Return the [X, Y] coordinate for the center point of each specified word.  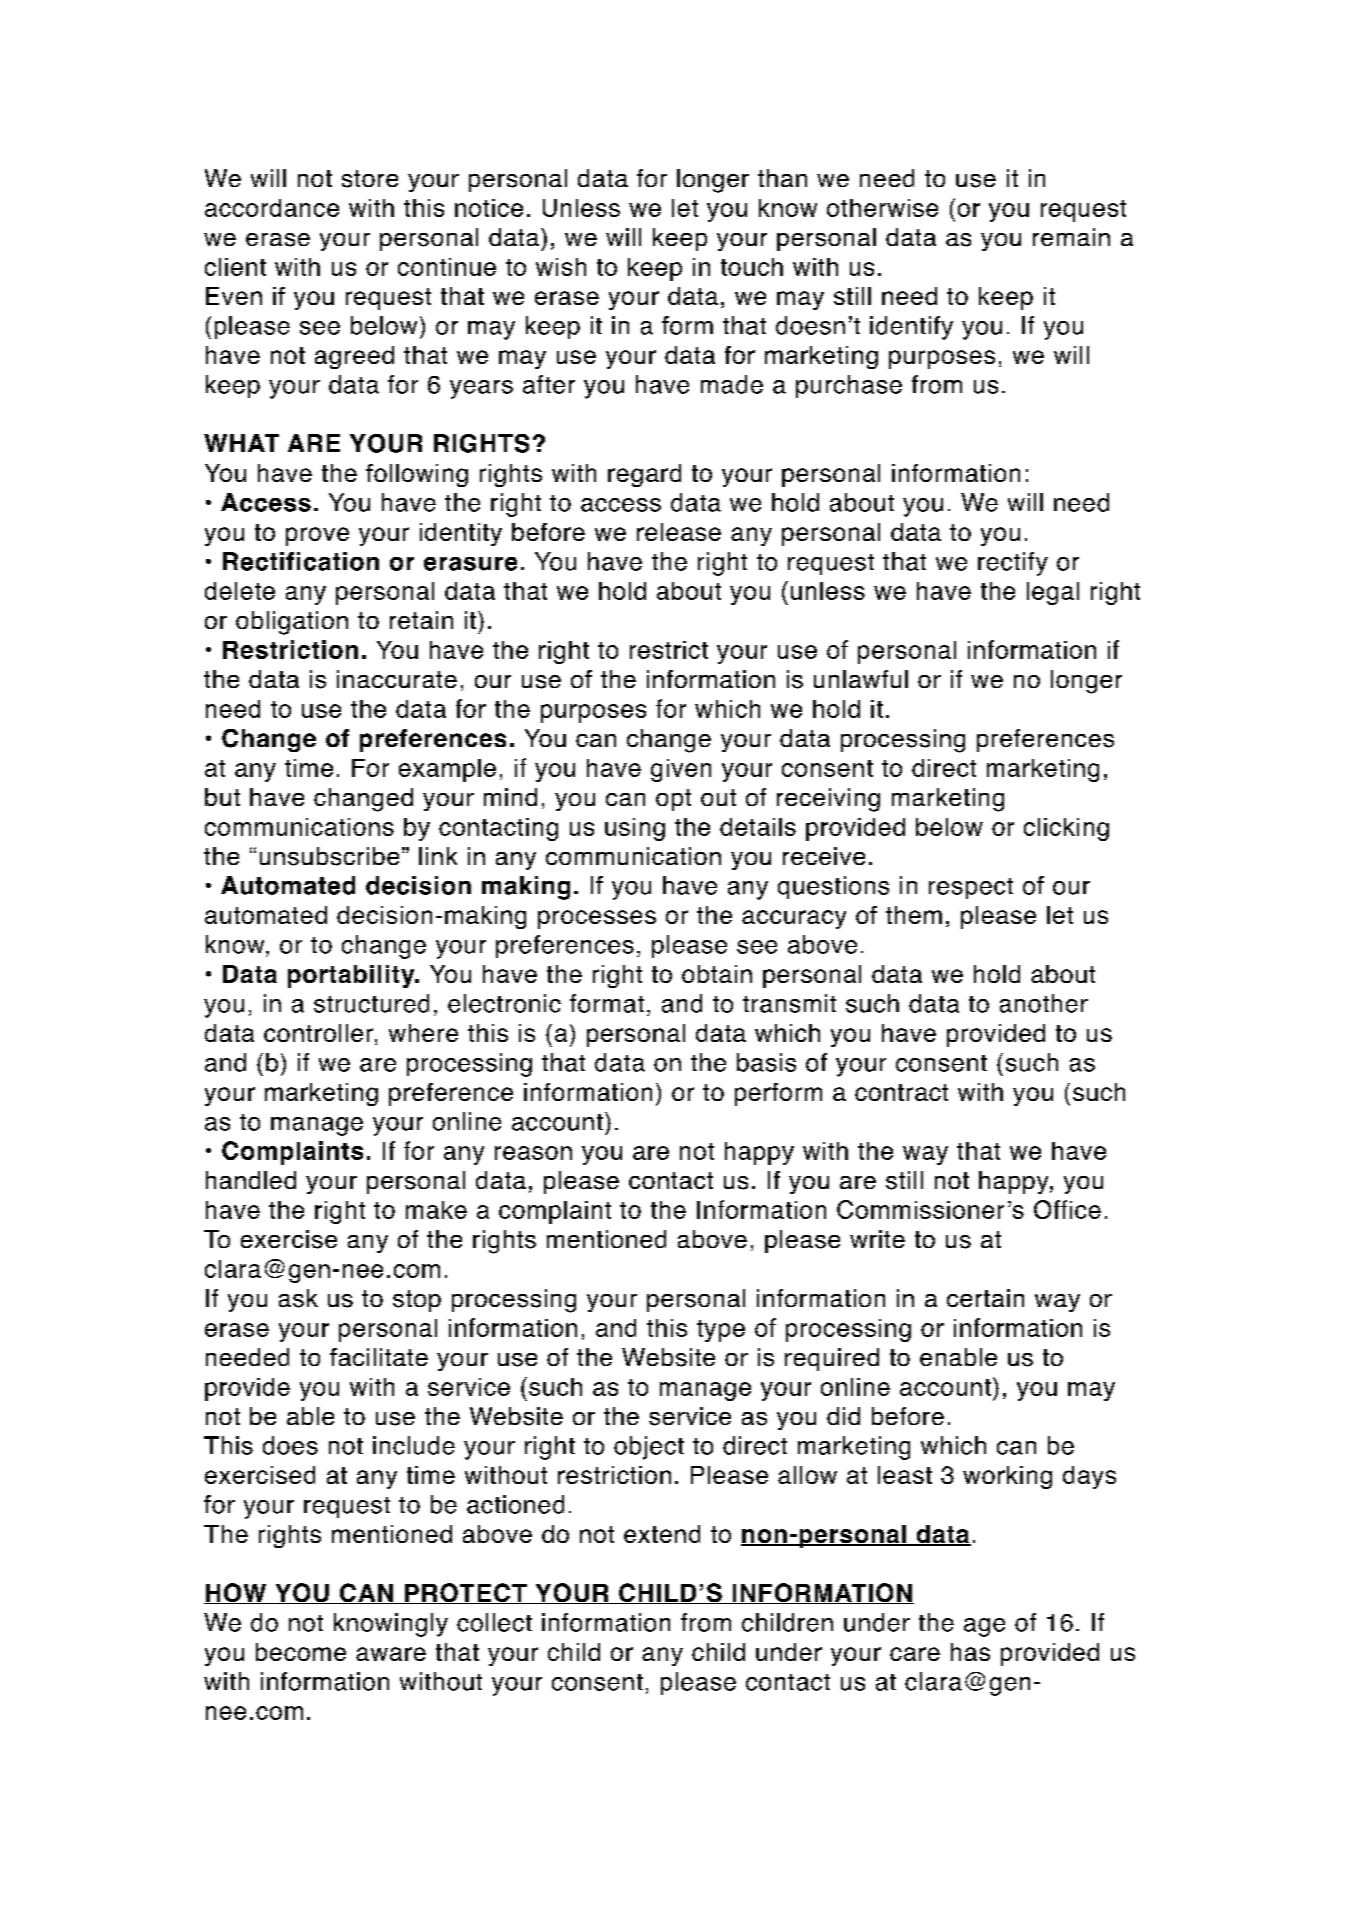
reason [533, 1153]
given [681, 770]
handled [251, 1180]
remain [1071, 237]
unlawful [861, 679]
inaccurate [397, 679]
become [301, 1652]
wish [561, 267]
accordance [272, 208]
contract [901, 1092]
